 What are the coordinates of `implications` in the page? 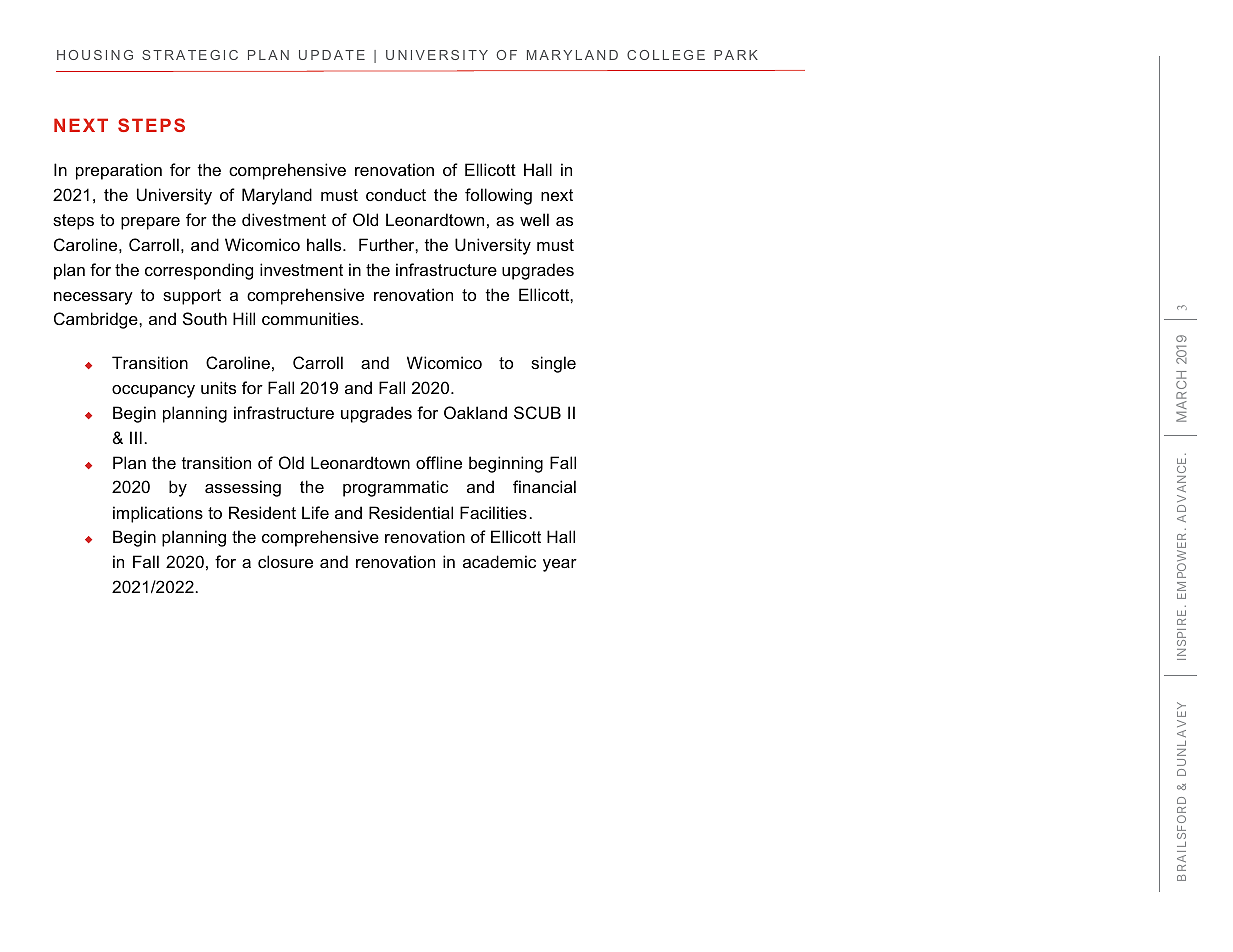 It's located at (158, 514).
